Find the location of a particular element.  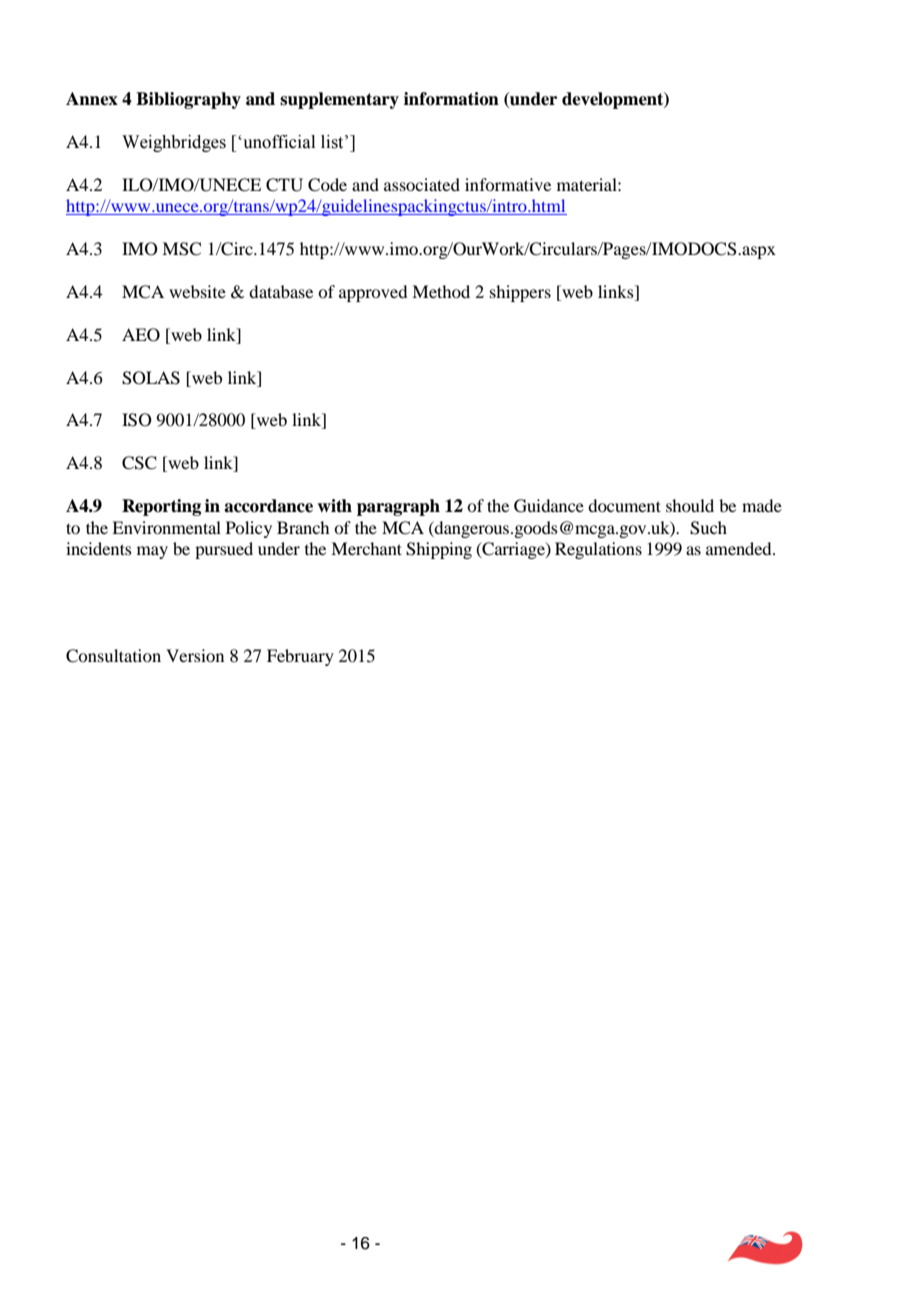

Version is located at coordinates (195, 655).
